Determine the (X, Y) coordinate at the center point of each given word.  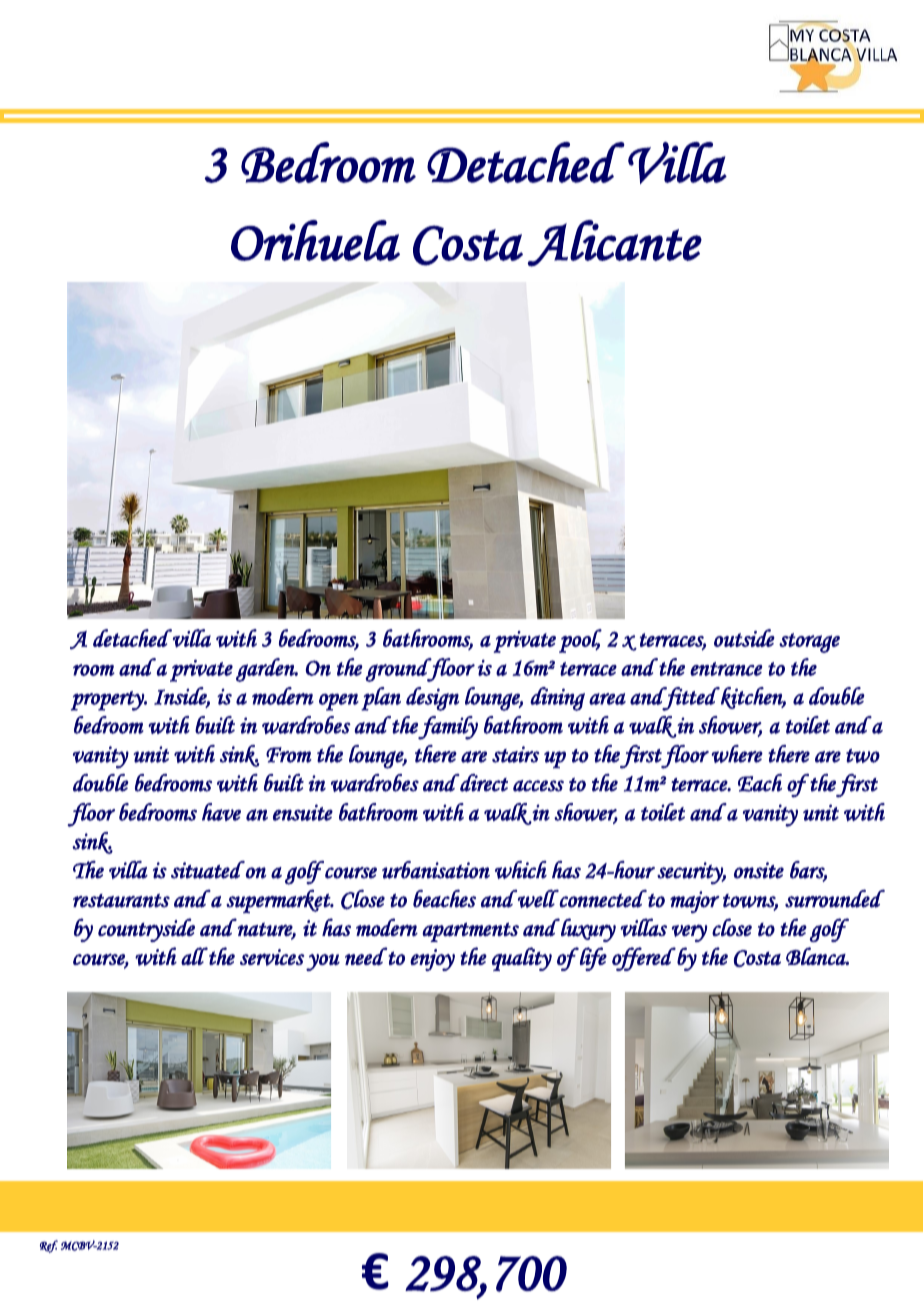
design (432, 699)
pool (580, 641)
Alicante (614, 243)
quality (522, 959)
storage (809, 643)
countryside (146, 930)
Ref (49, 1246)
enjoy (432, 960)
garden (266, 670)
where (737, 754)
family (448, 728)
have (221, 812)
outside (744, 638)
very (690, 933)
